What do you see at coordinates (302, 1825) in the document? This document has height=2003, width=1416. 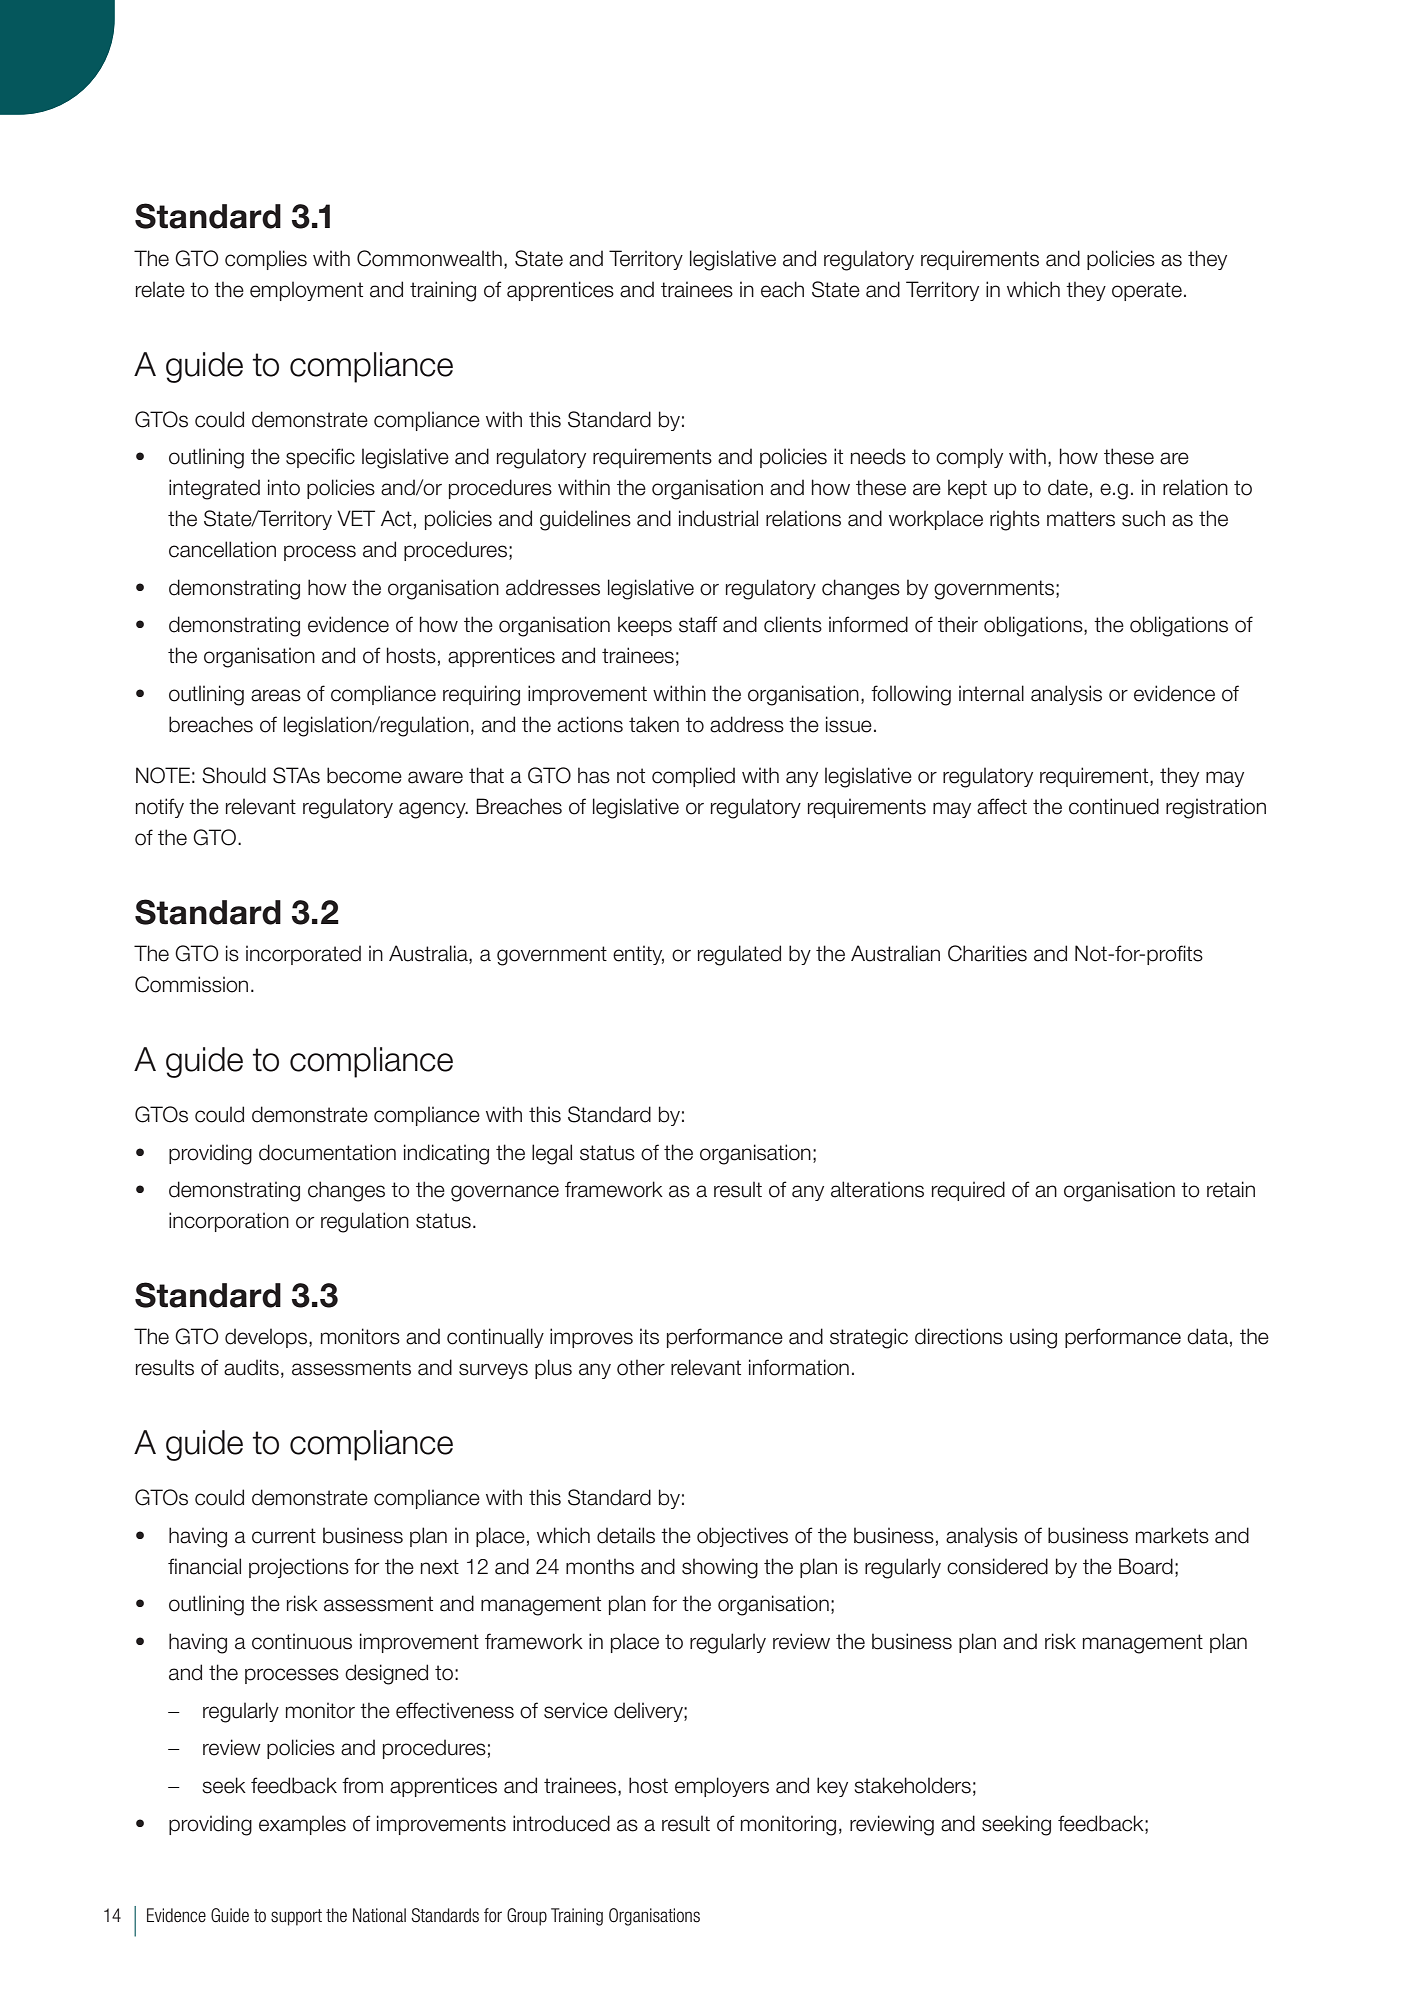 I see `examples` at bounding box center [302, 1825].
